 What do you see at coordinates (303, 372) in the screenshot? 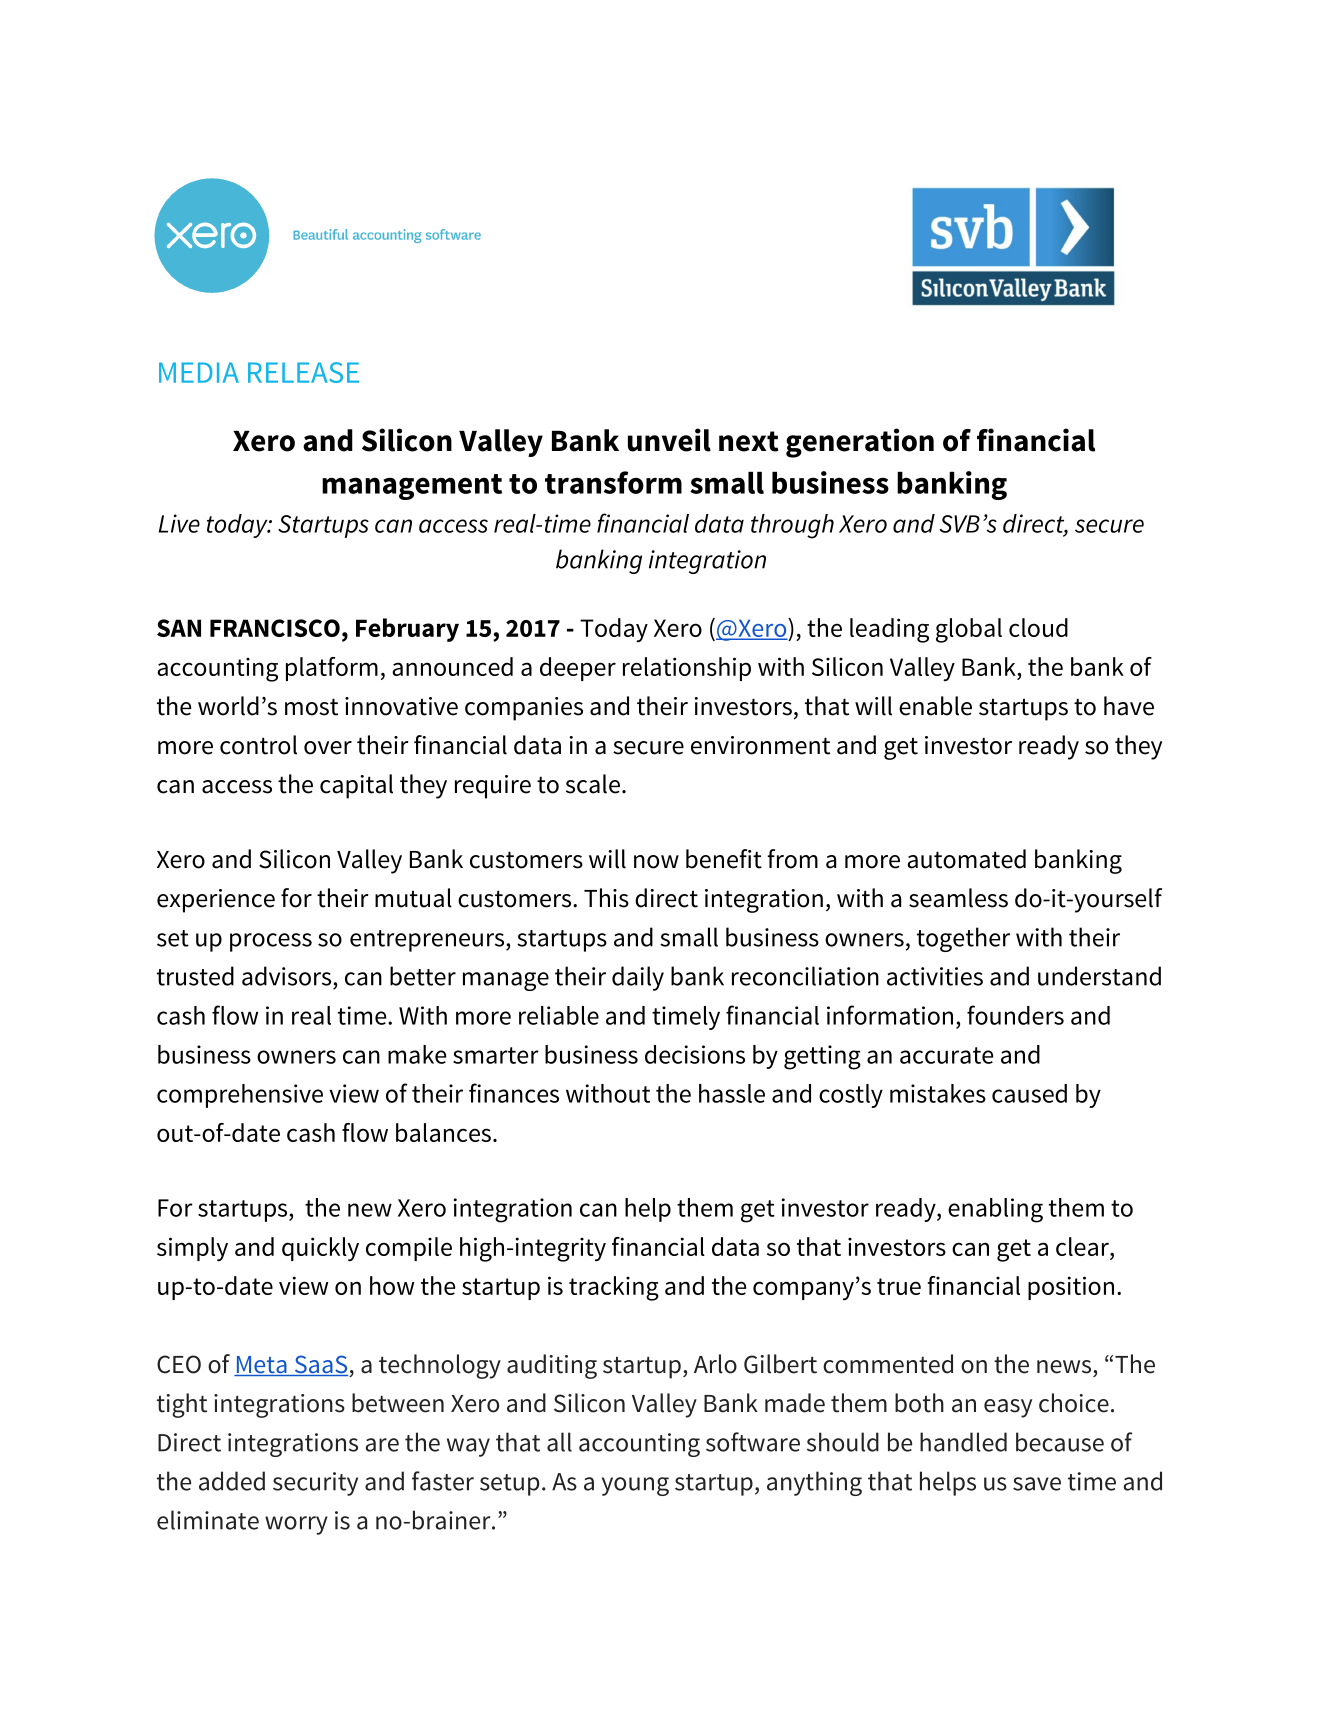
I see `RELEASE` at bounding box center [303, 372].
